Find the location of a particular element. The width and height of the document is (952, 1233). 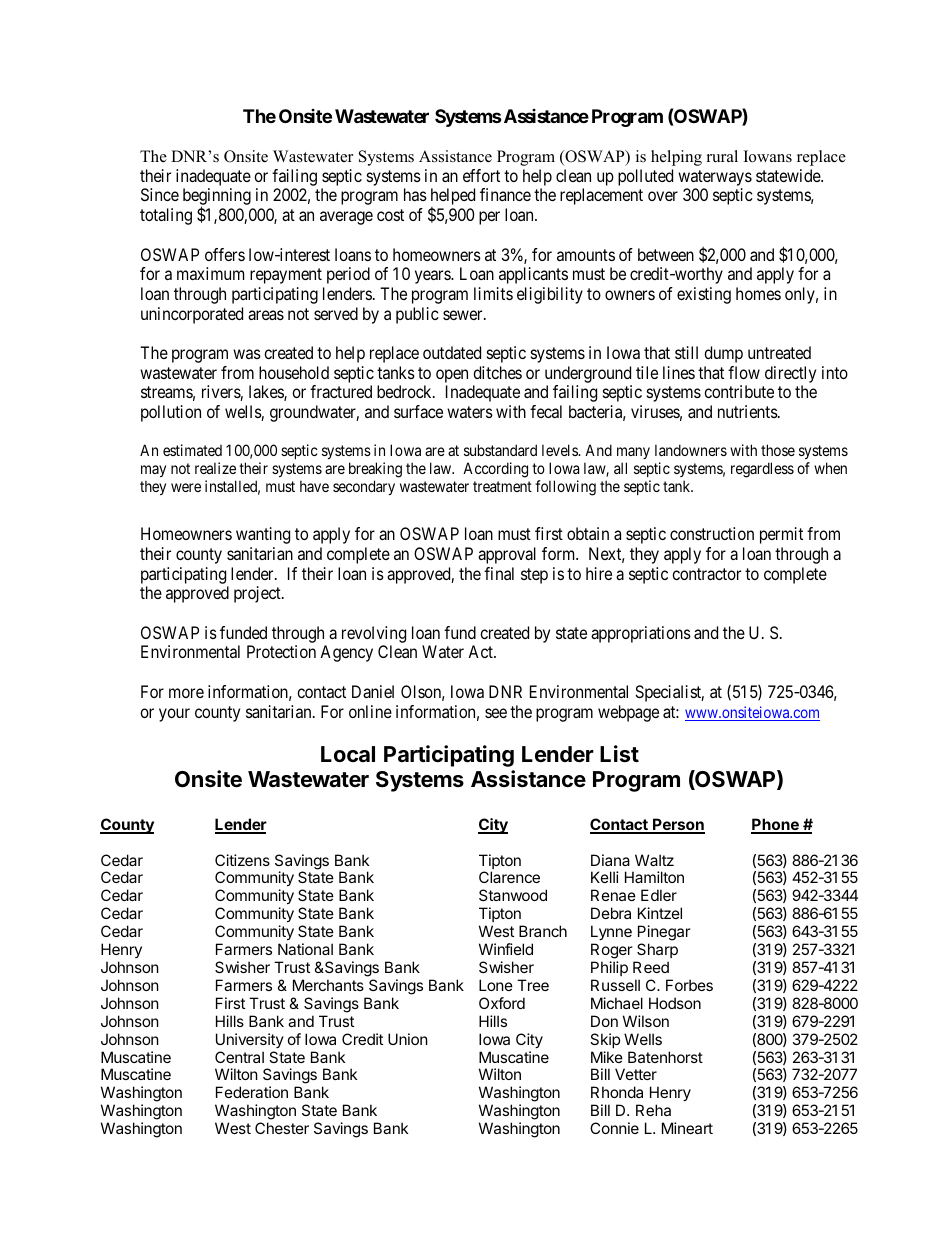

regardless is located at coordinates (762, 470).
